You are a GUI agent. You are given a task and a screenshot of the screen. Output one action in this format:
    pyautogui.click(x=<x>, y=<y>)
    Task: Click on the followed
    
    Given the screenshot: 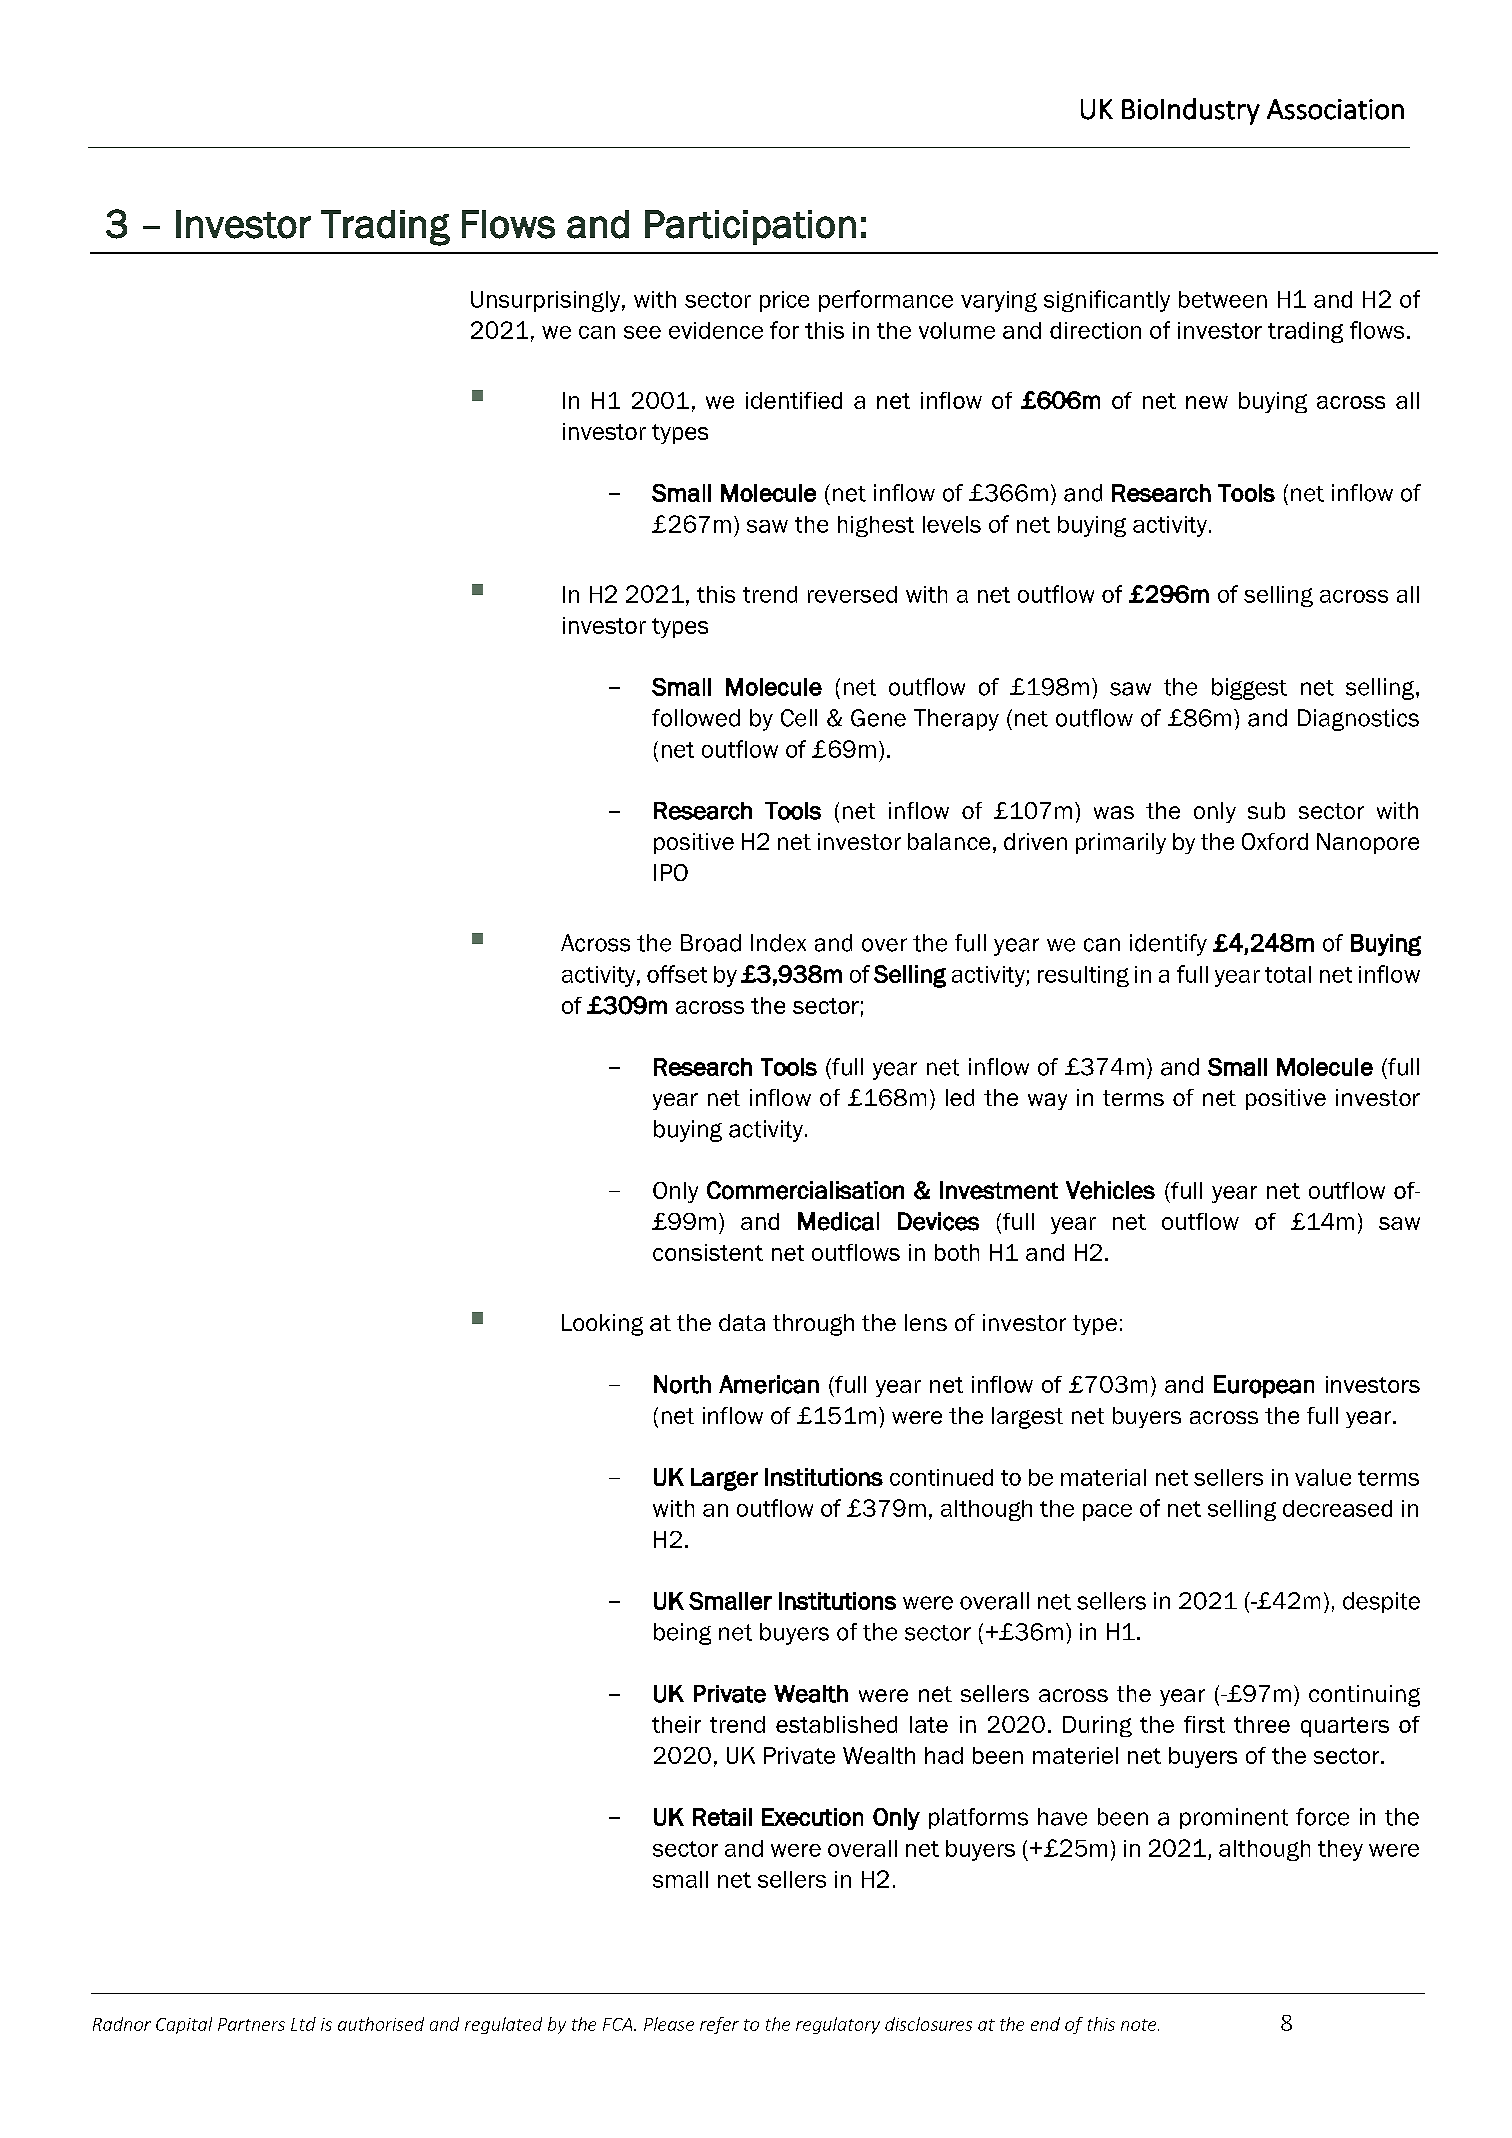 What is the action you would take?
    pyautogui.click(x=696, y=718)
